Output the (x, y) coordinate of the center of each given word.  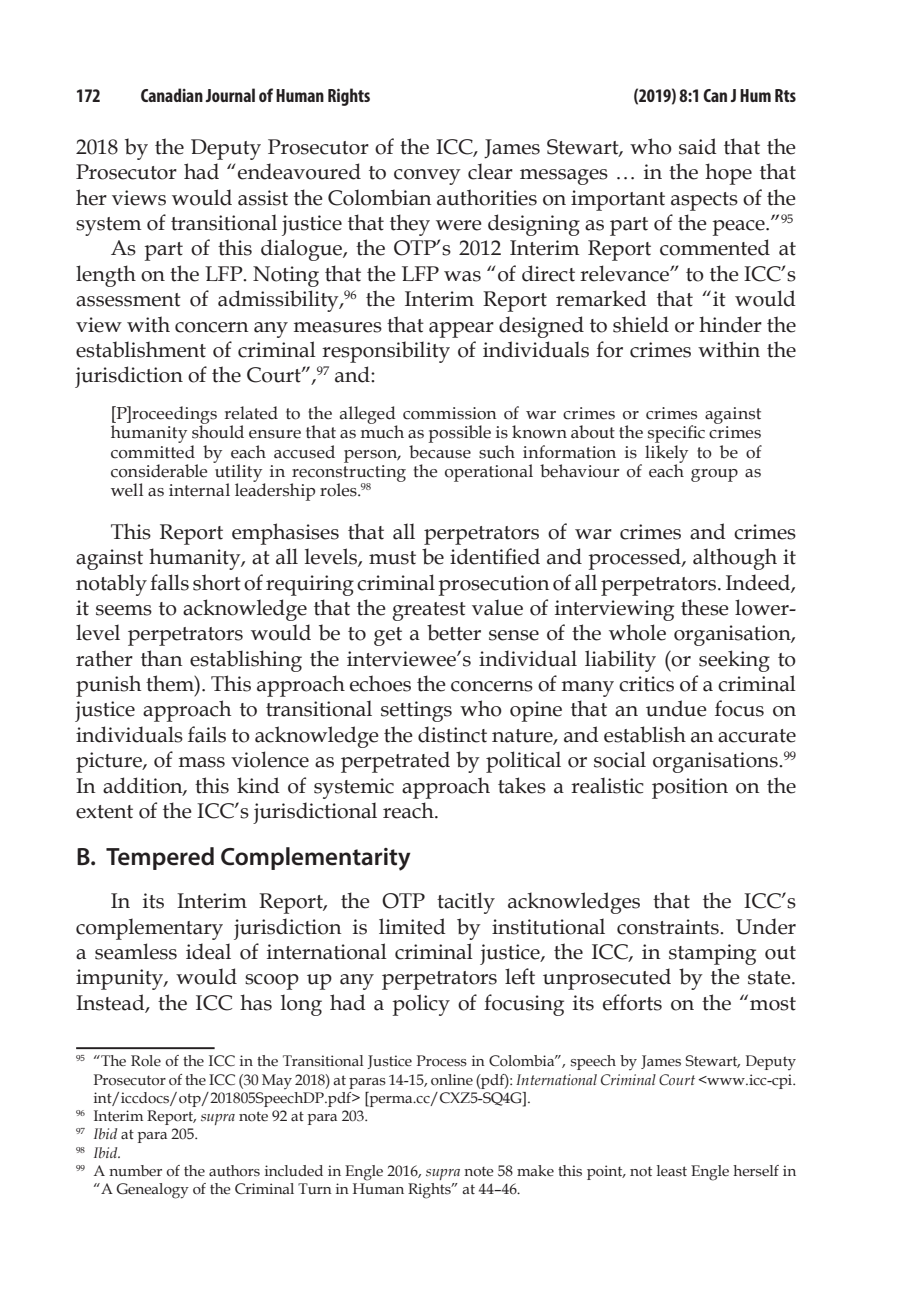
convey (427, 177)
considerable (159, 471)
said (698, 146)
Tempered (160, 858)
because (440, 450)
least (672, 1171)
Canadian (172, 95)
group (714, 475)
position (690, 788)
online (452, 1080)
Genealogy (152, 1191)
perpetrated (395, 762)
